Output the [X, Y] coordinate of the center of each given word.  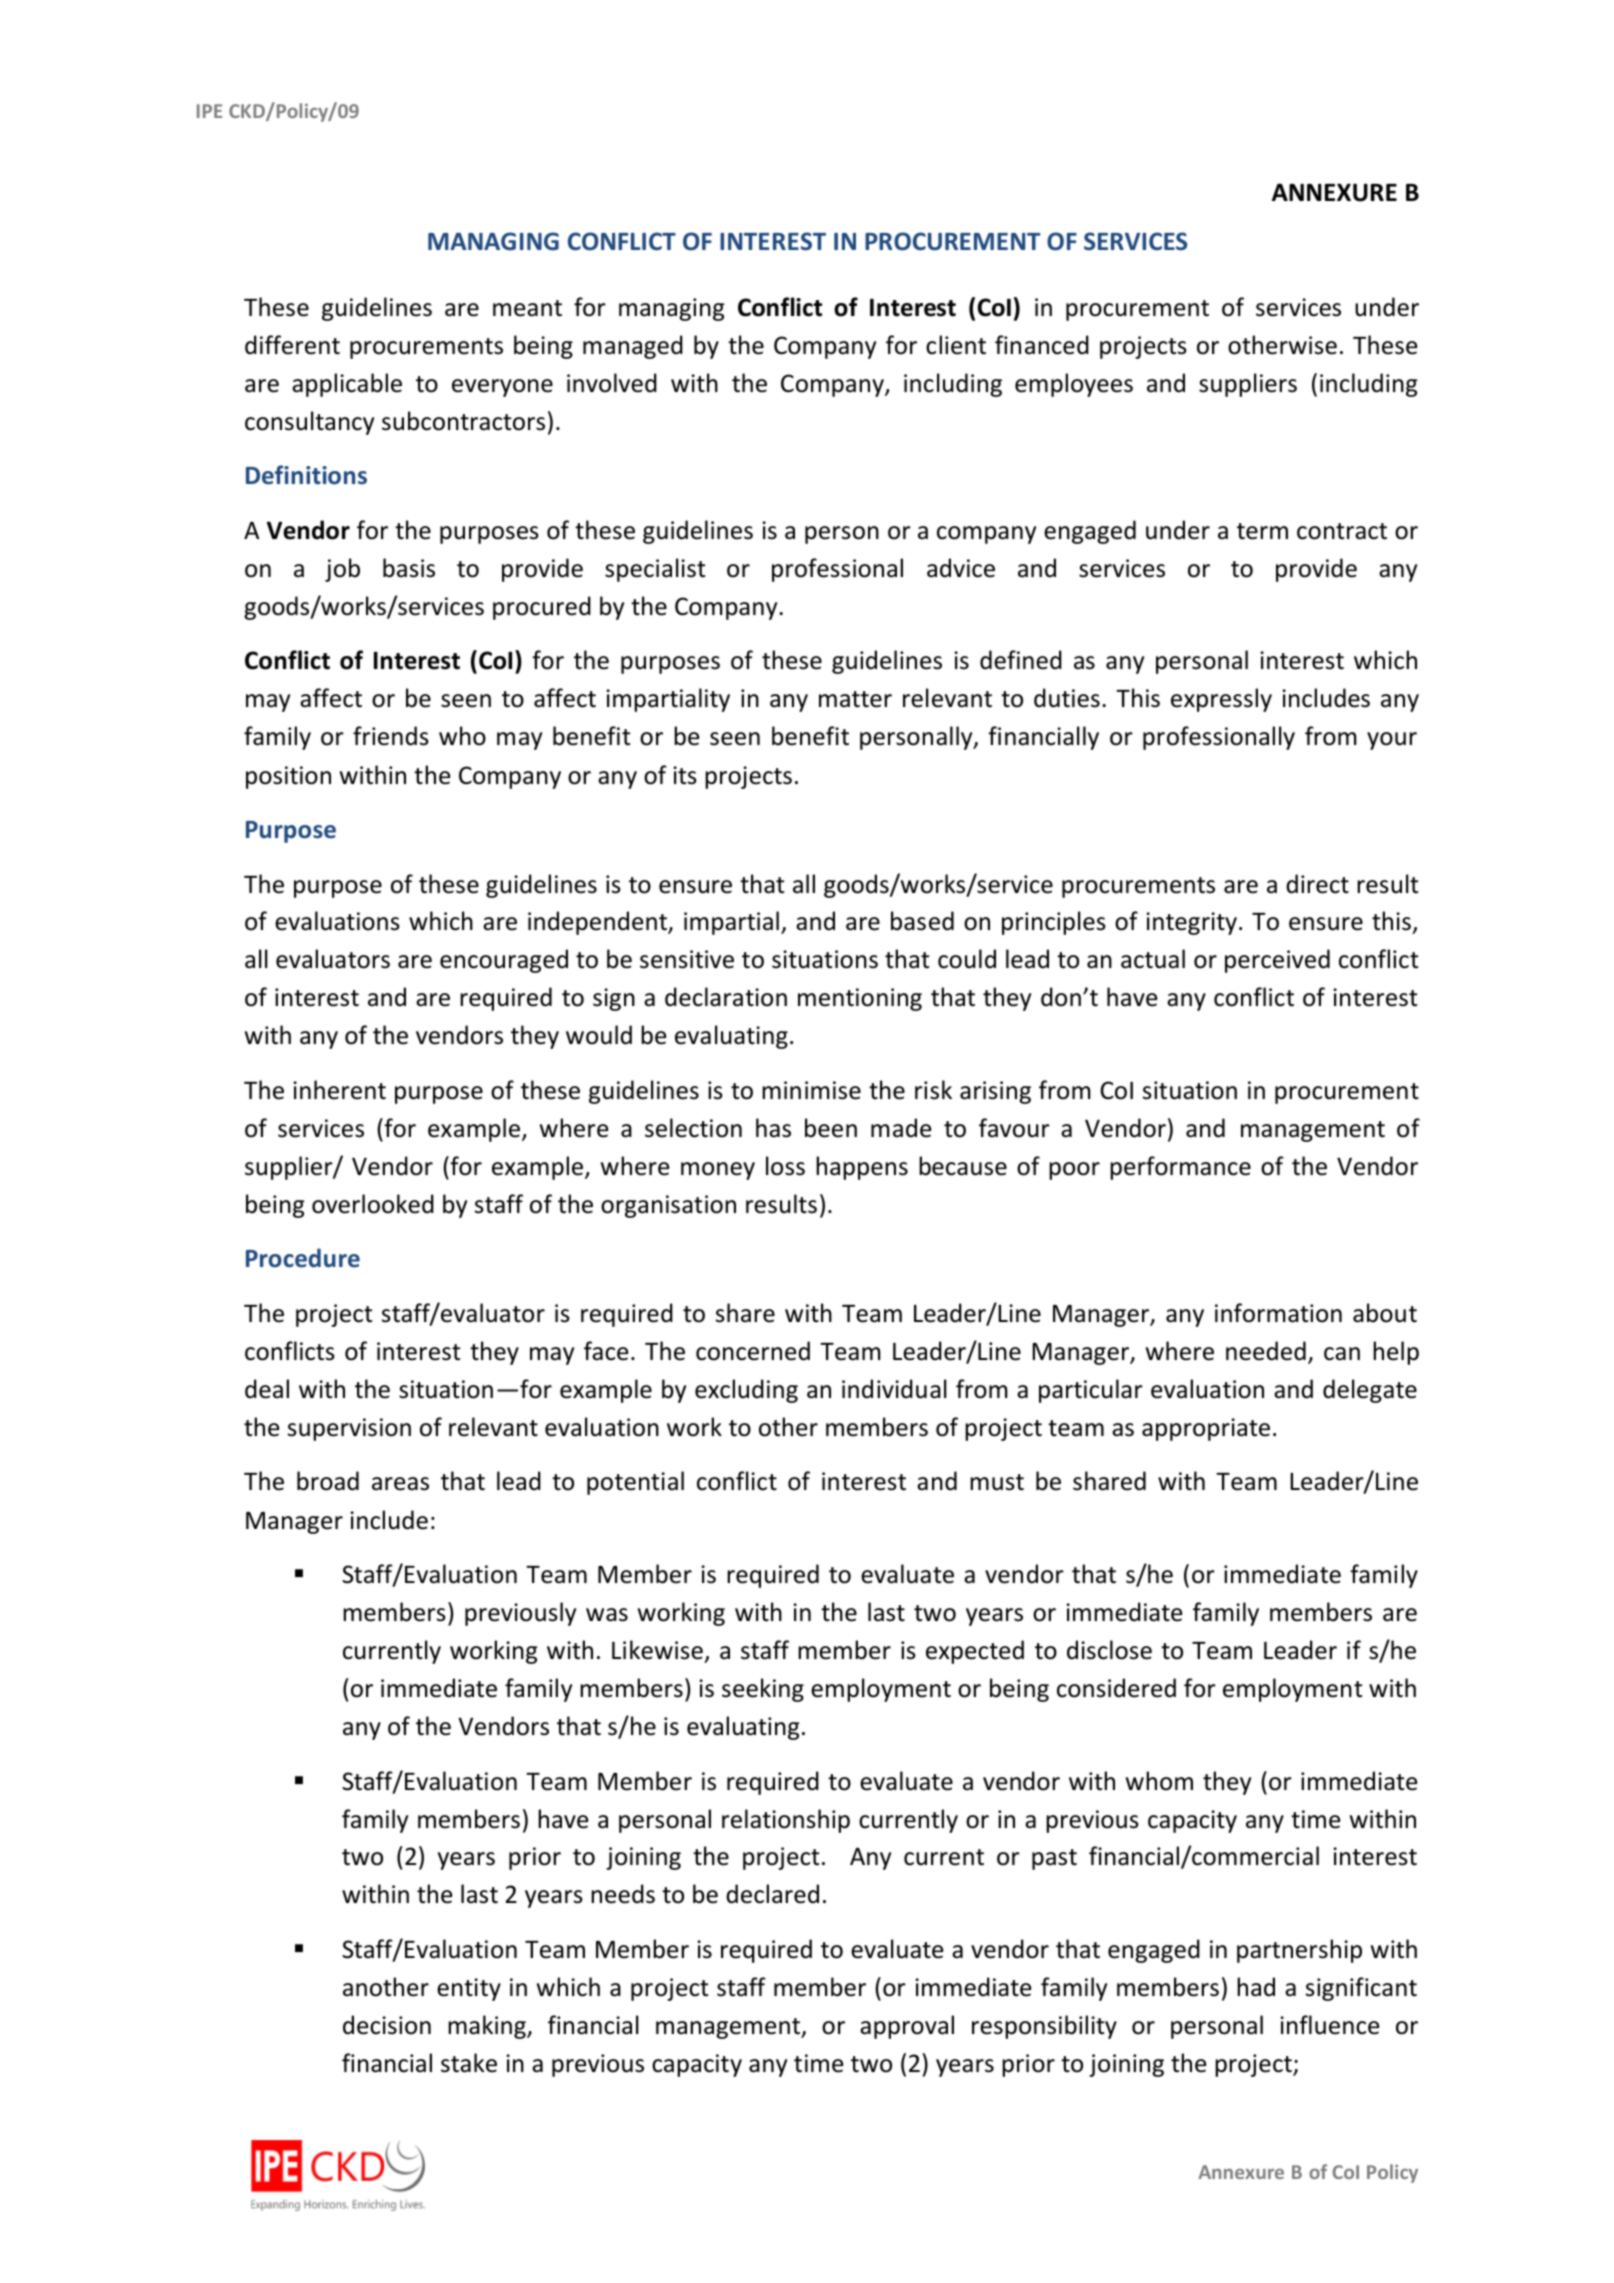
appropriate [1206, 1429]
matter [855, 699]
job [342, 570]
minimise [811, 1090]
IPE [209, 111]
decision [387, 2025]
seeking [763, 1690]
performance [1180, 1168]
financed [1042, 345]
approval [907, 2027]
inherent [339, 1090]
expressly [1221, 700]
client [956, 345]
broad [328, 1481]
